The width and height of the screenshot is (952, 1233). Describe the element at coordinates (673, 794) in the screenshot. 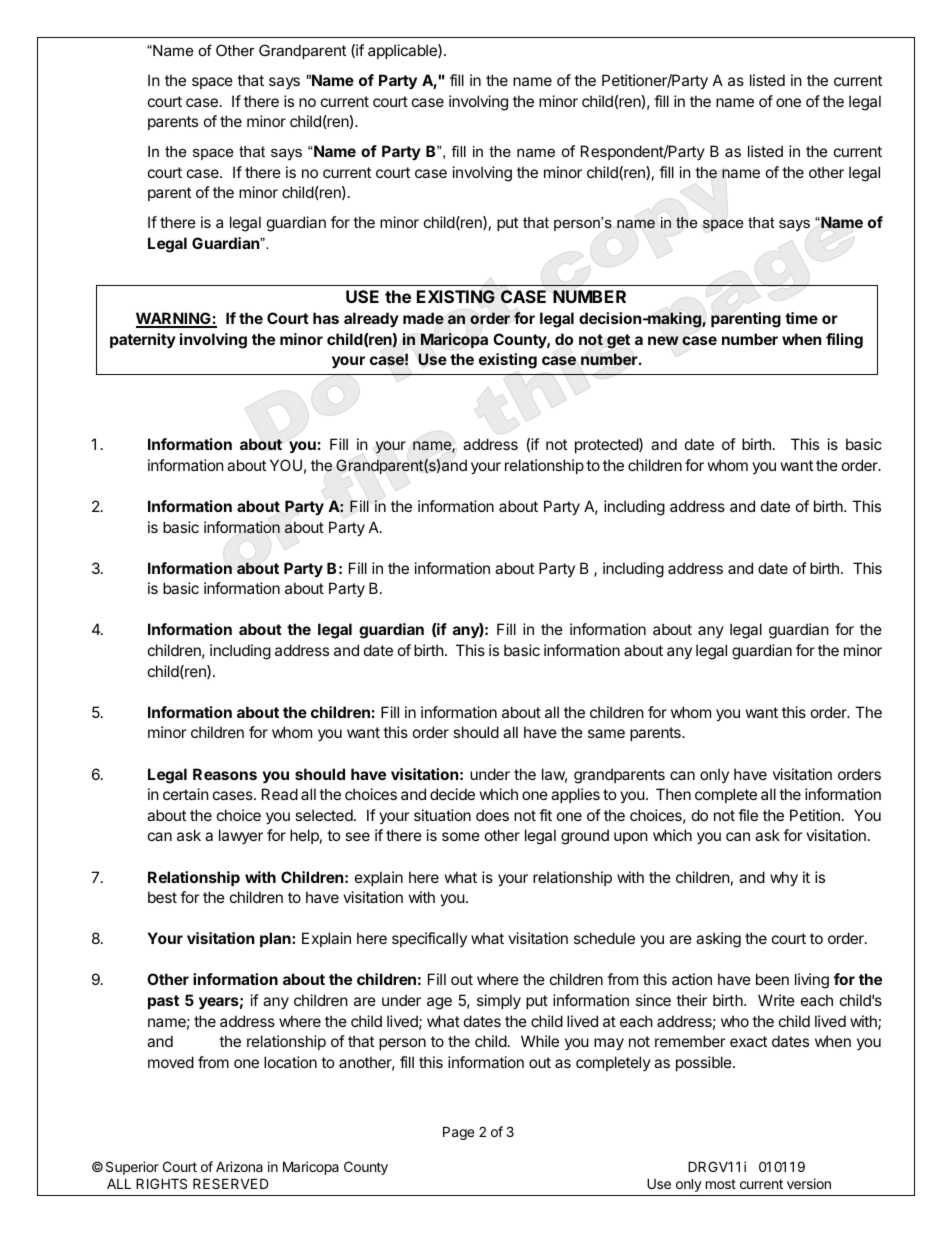

I see `Then` at that location.
